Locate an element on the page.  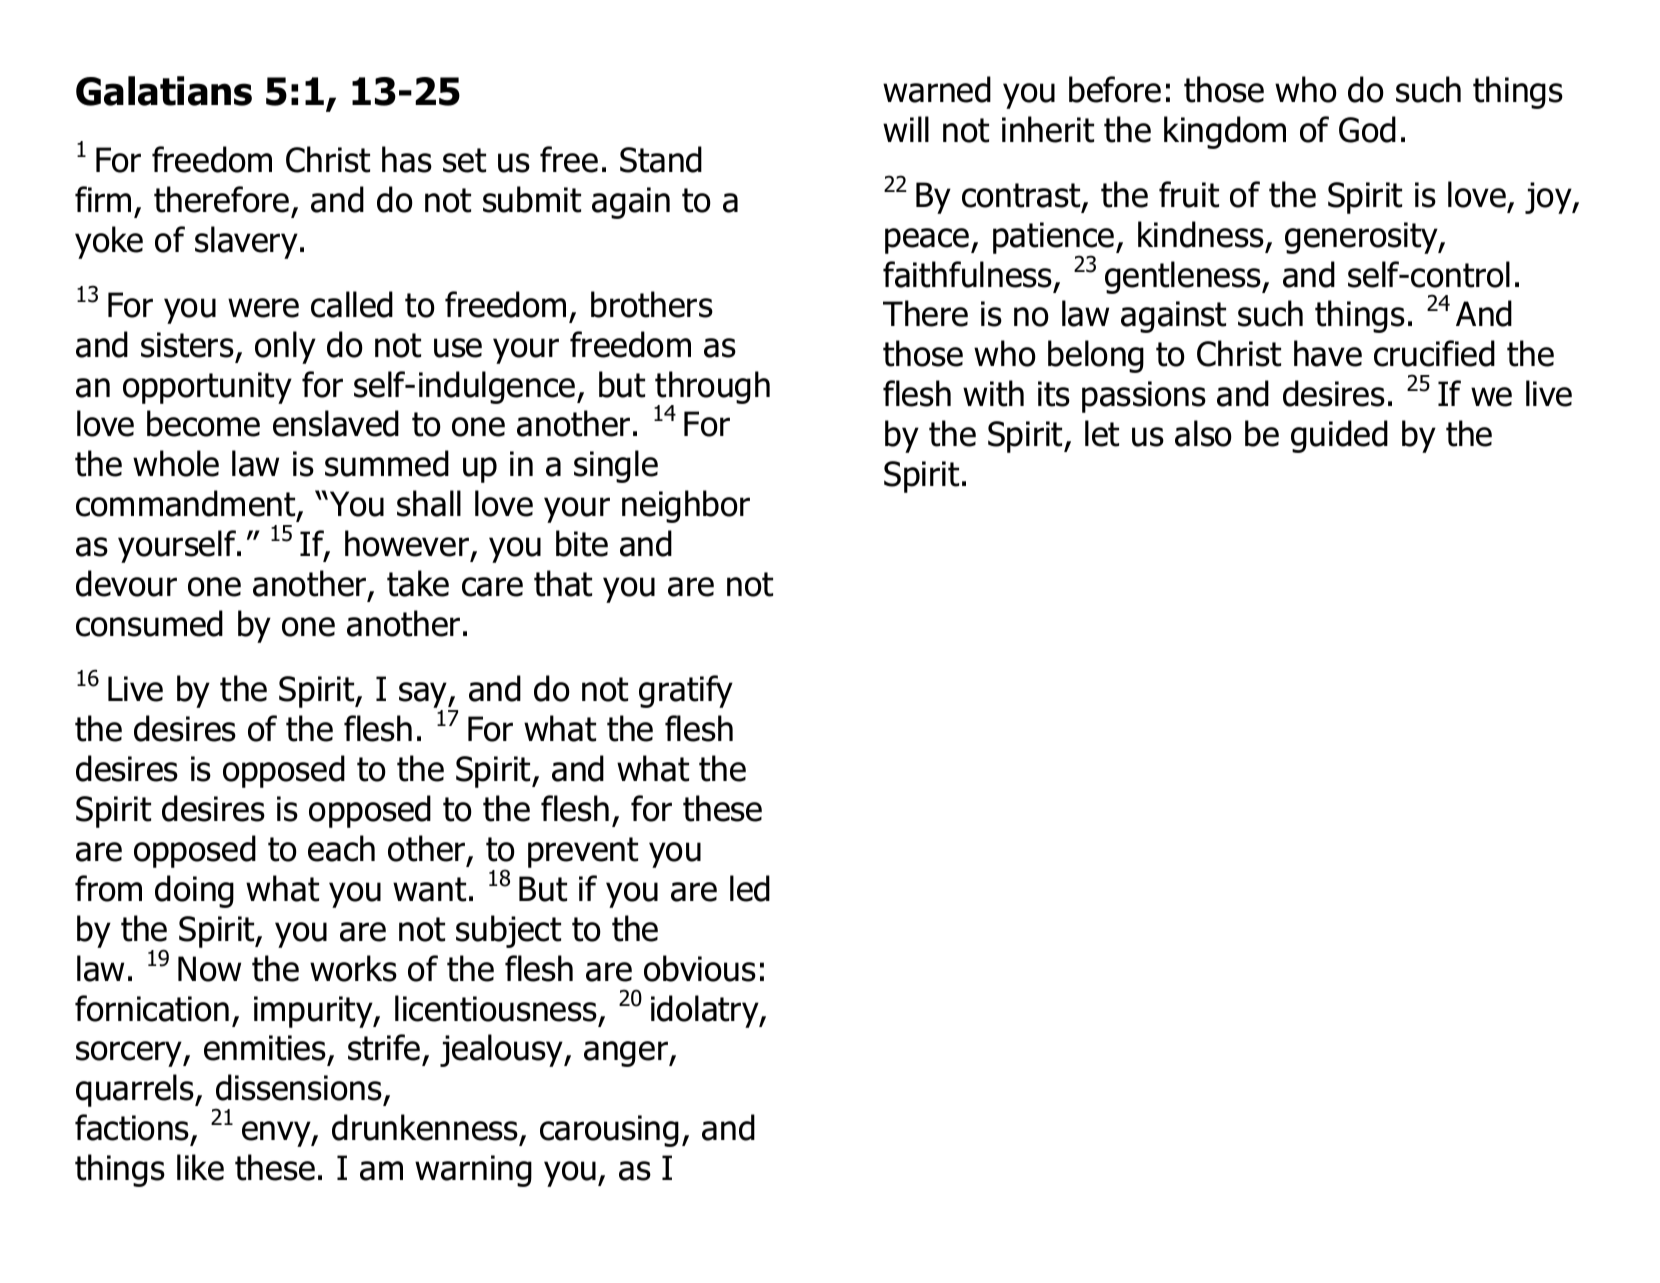
God is located at coordinates (1367, 129).
